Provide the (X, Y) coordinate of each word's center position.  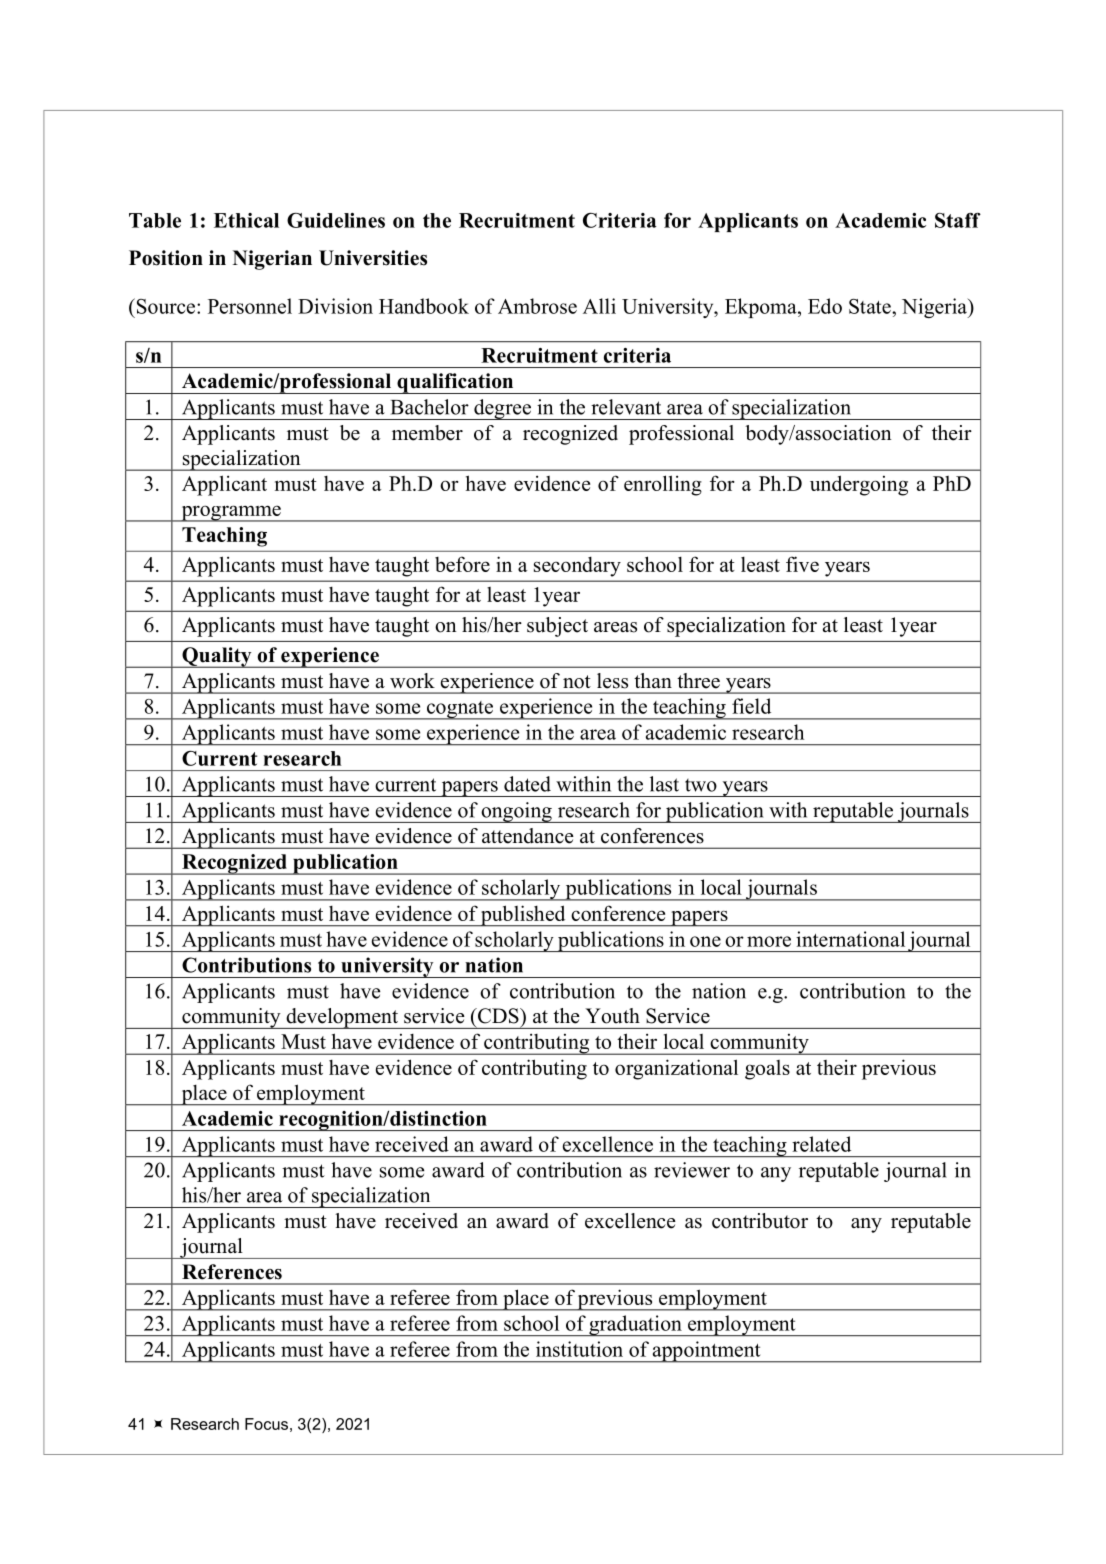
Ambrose (537, 306)
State (871, 306)
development (342, 1018)
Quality (217, 657)
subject (557, 627)
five (802, 564)
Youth (612, 1016)
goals (767, 1070)
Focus (266, 1424)
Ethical (246, 220)
